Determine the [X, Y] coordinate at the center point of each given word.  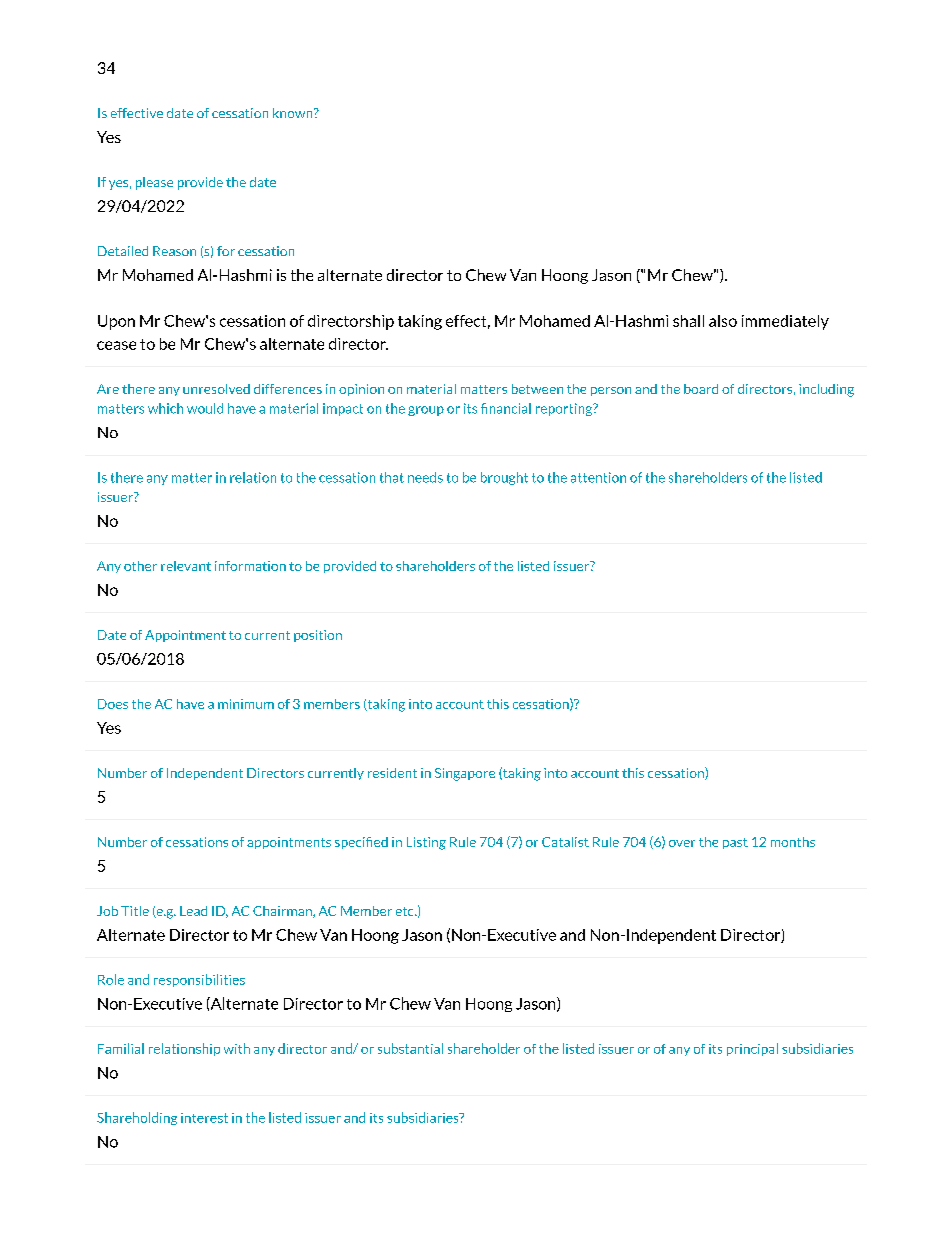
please [154, 183]
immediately [785, 322]
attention [598, 477]
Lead [193, 911]
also [723, 321]
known [294, 113]
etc [406, 911]
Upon [116, 322]
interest [204, 1118]
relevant [186, 566]
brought [504, 478]
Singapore [465, 774]
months [793, 842]
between [537, 389]
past [735, 843]
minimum [246, 704]
